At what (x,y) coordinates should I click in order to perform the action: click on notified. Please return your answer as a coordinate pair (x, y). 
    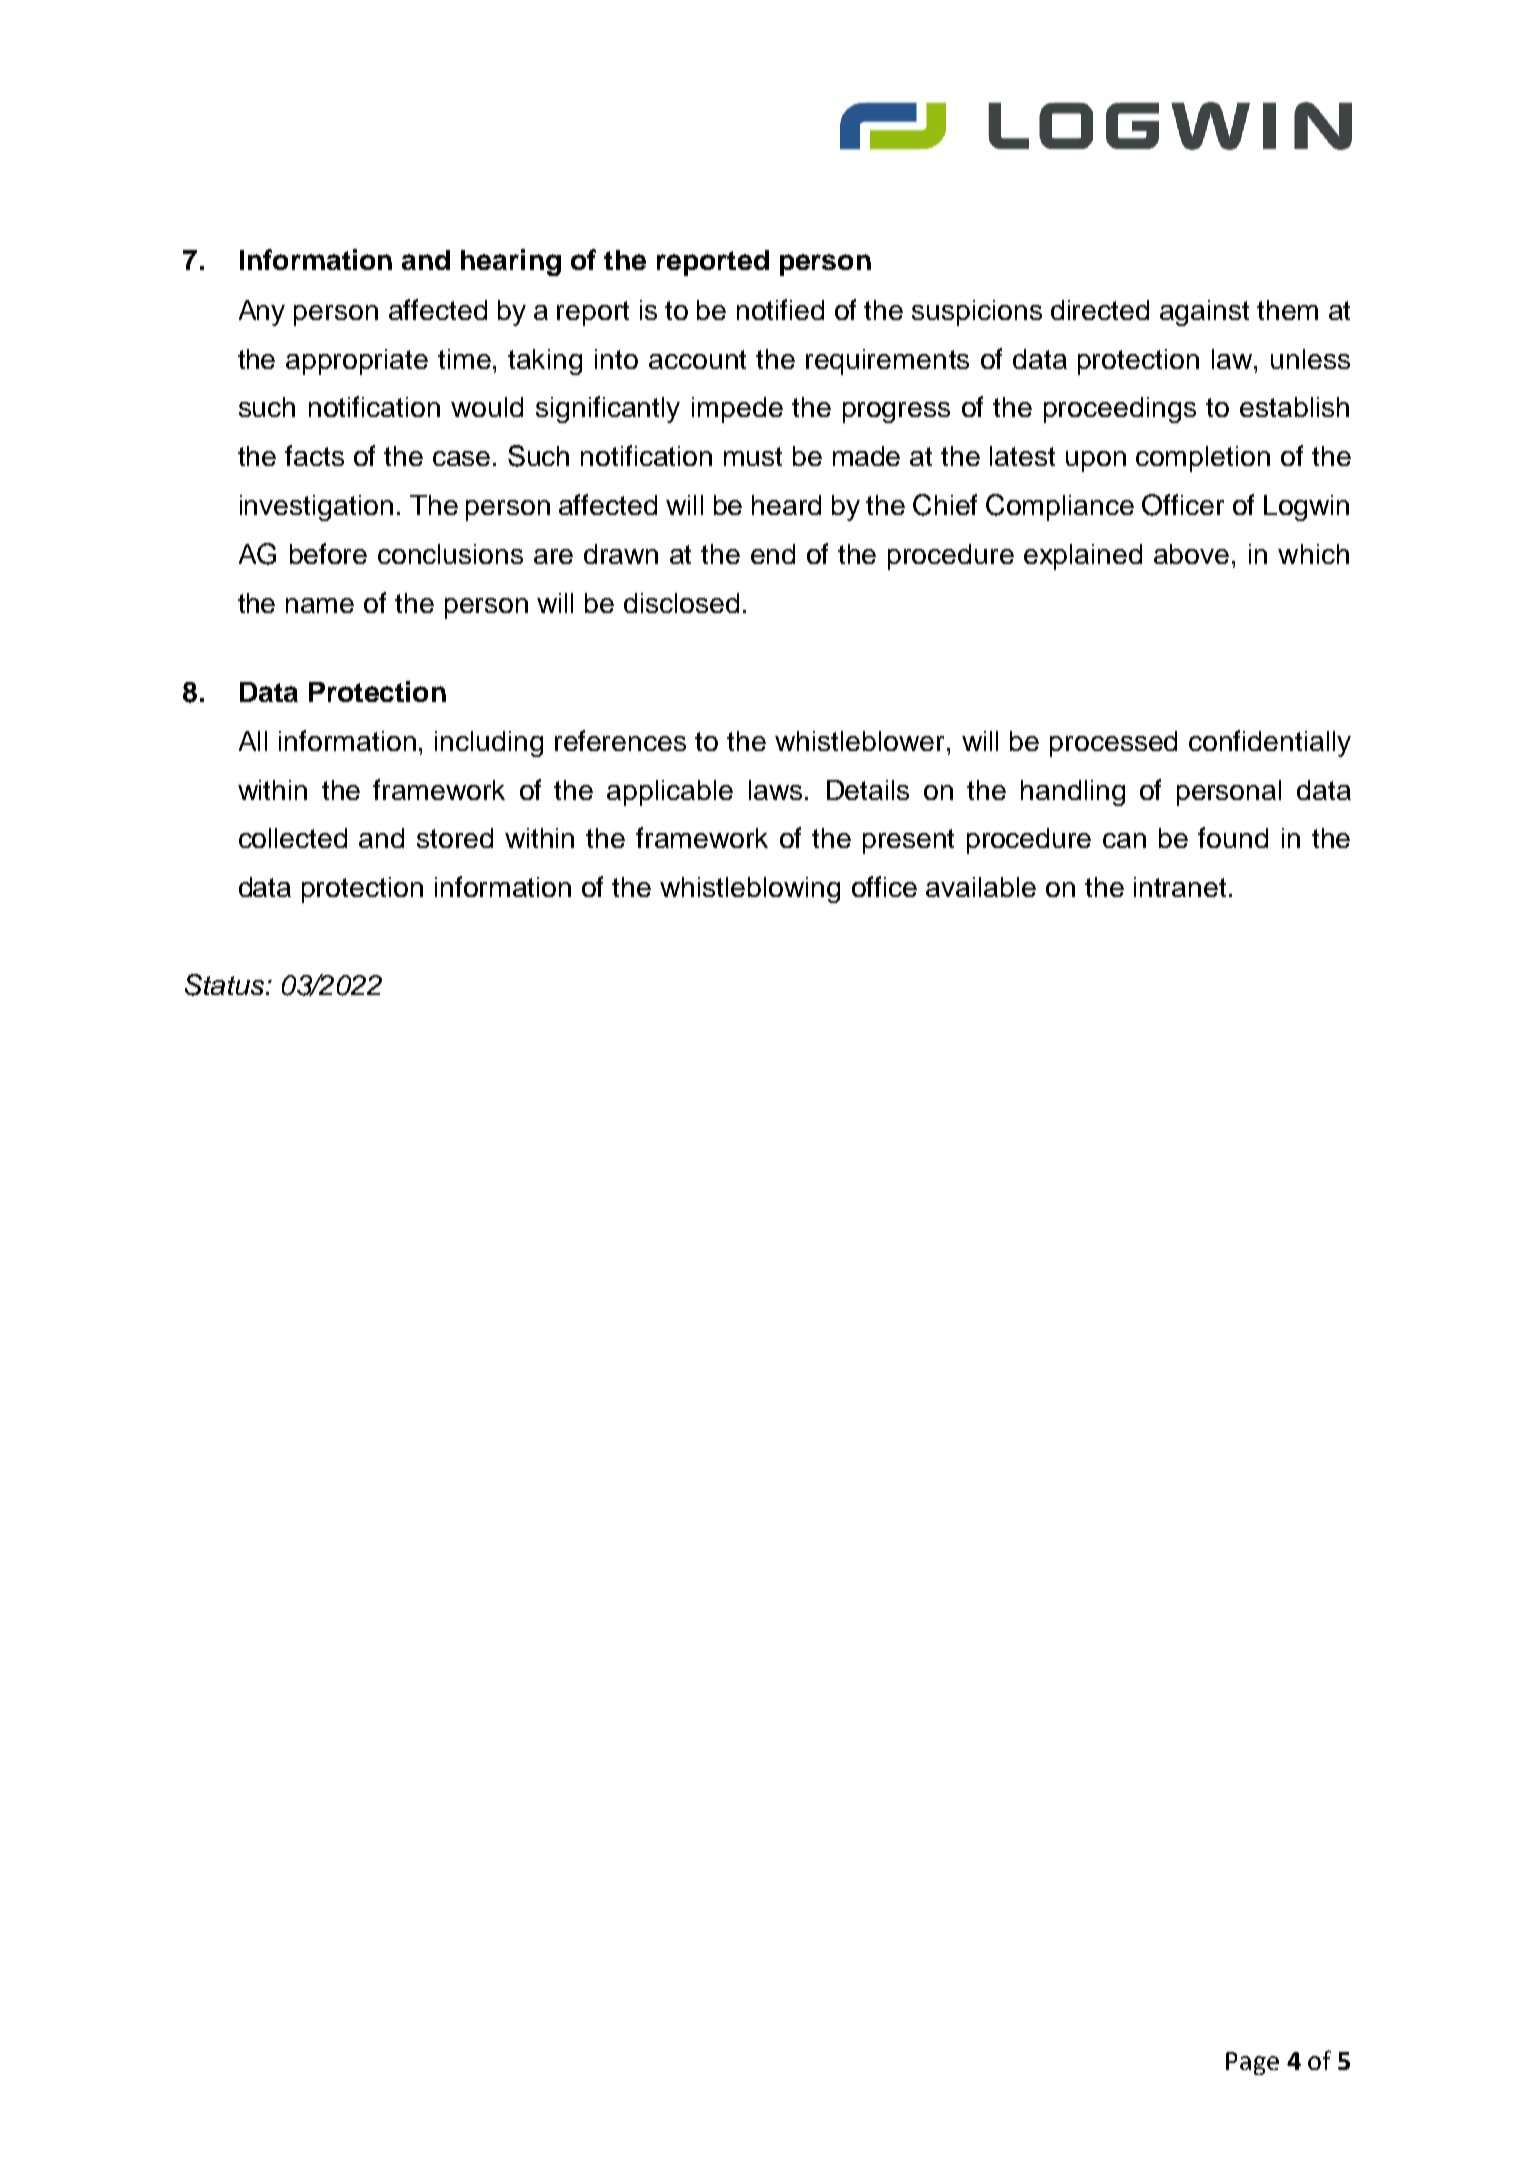
    Looking at the image, I should click on (780, 309).
